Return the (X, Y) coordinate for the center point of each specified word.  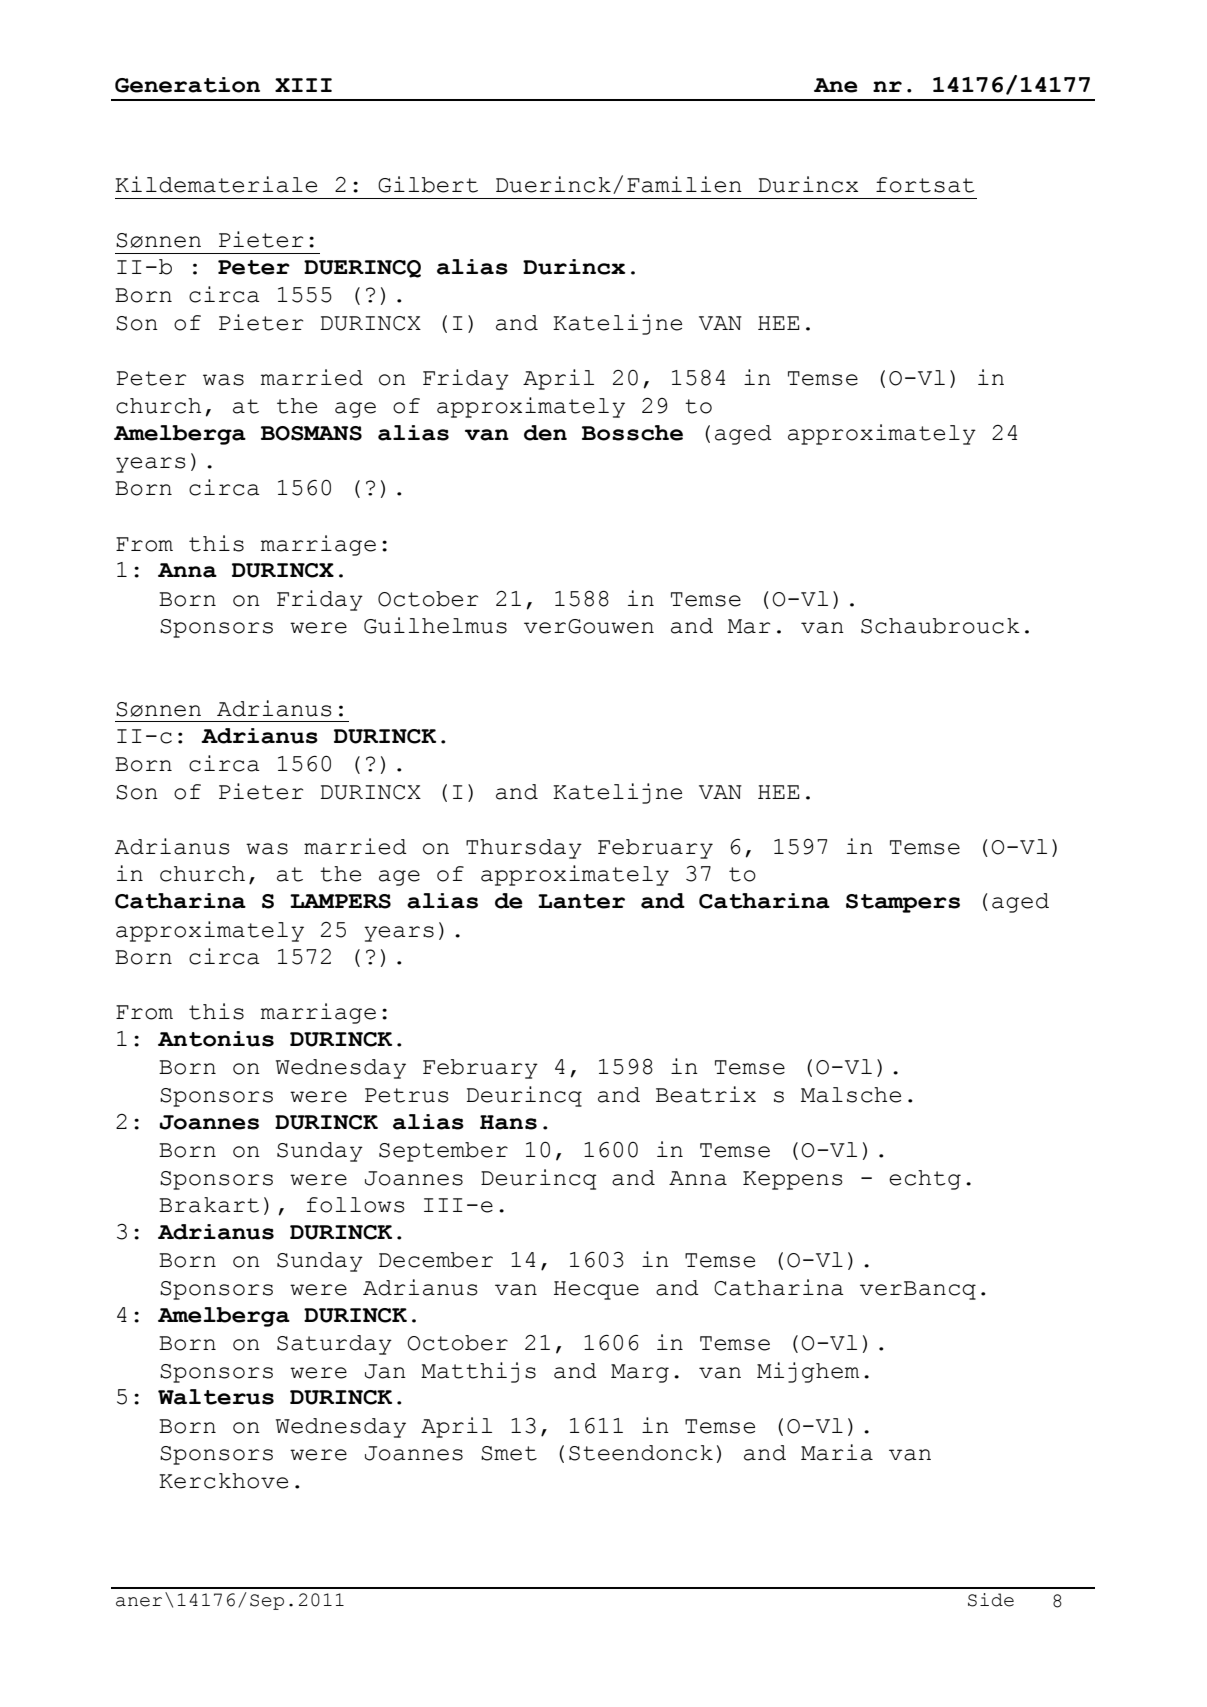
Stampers (903, 903)
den (545, 433)
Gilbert (428, 184)
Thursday (524, 849)
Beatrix (706, 1094)
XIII (303, 85)
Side (991, 1600)
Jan (385, 1371)
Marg (640, 1373)
